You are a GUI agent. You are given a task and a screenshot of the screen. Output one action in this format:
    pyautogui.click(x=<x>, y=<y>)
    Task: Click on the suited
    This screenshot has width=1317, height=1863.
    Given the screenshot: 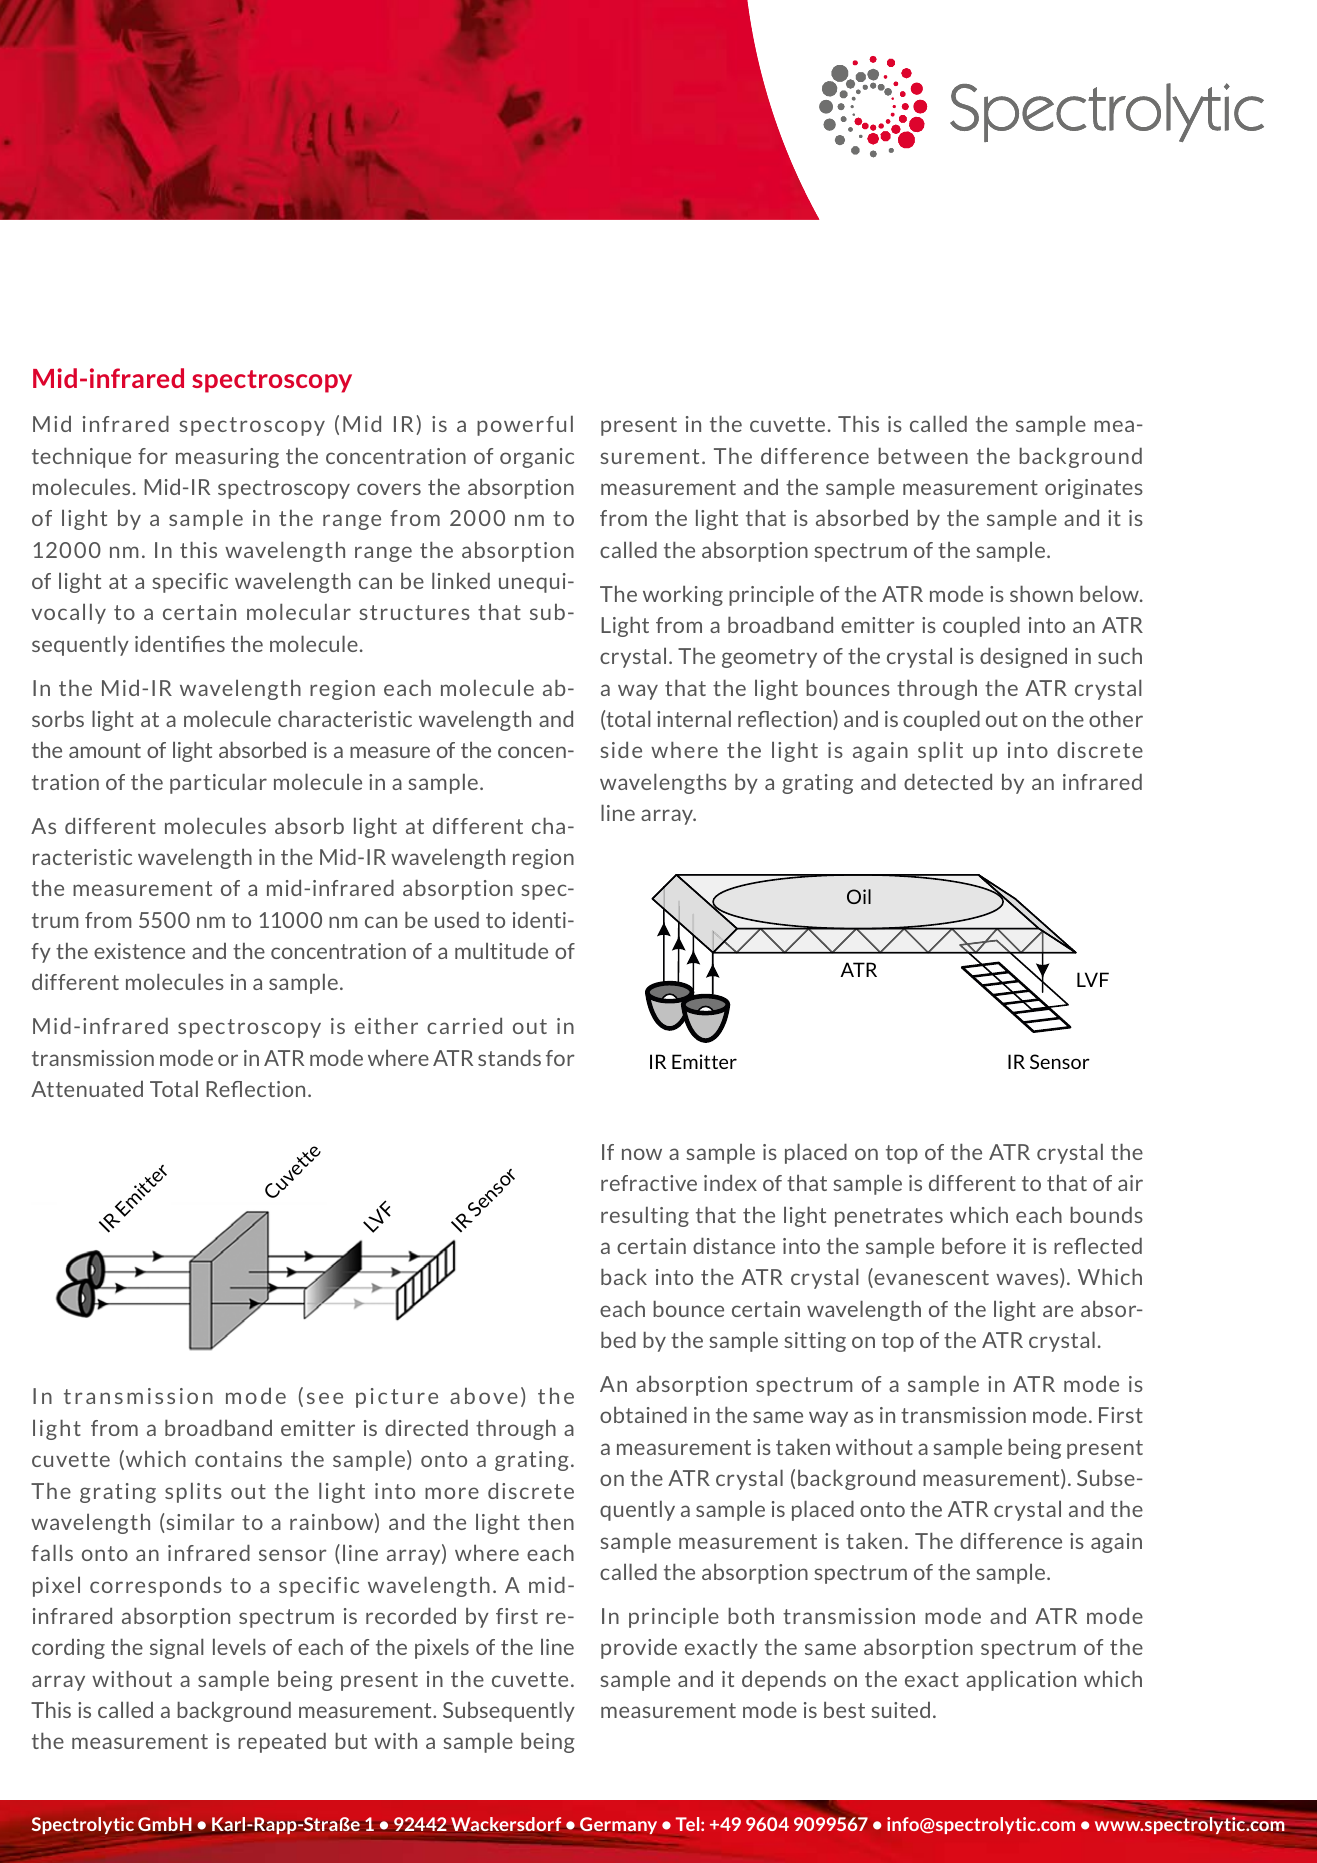 What is the action you would take?
    pyautogui.click(x=900, y=1709)
